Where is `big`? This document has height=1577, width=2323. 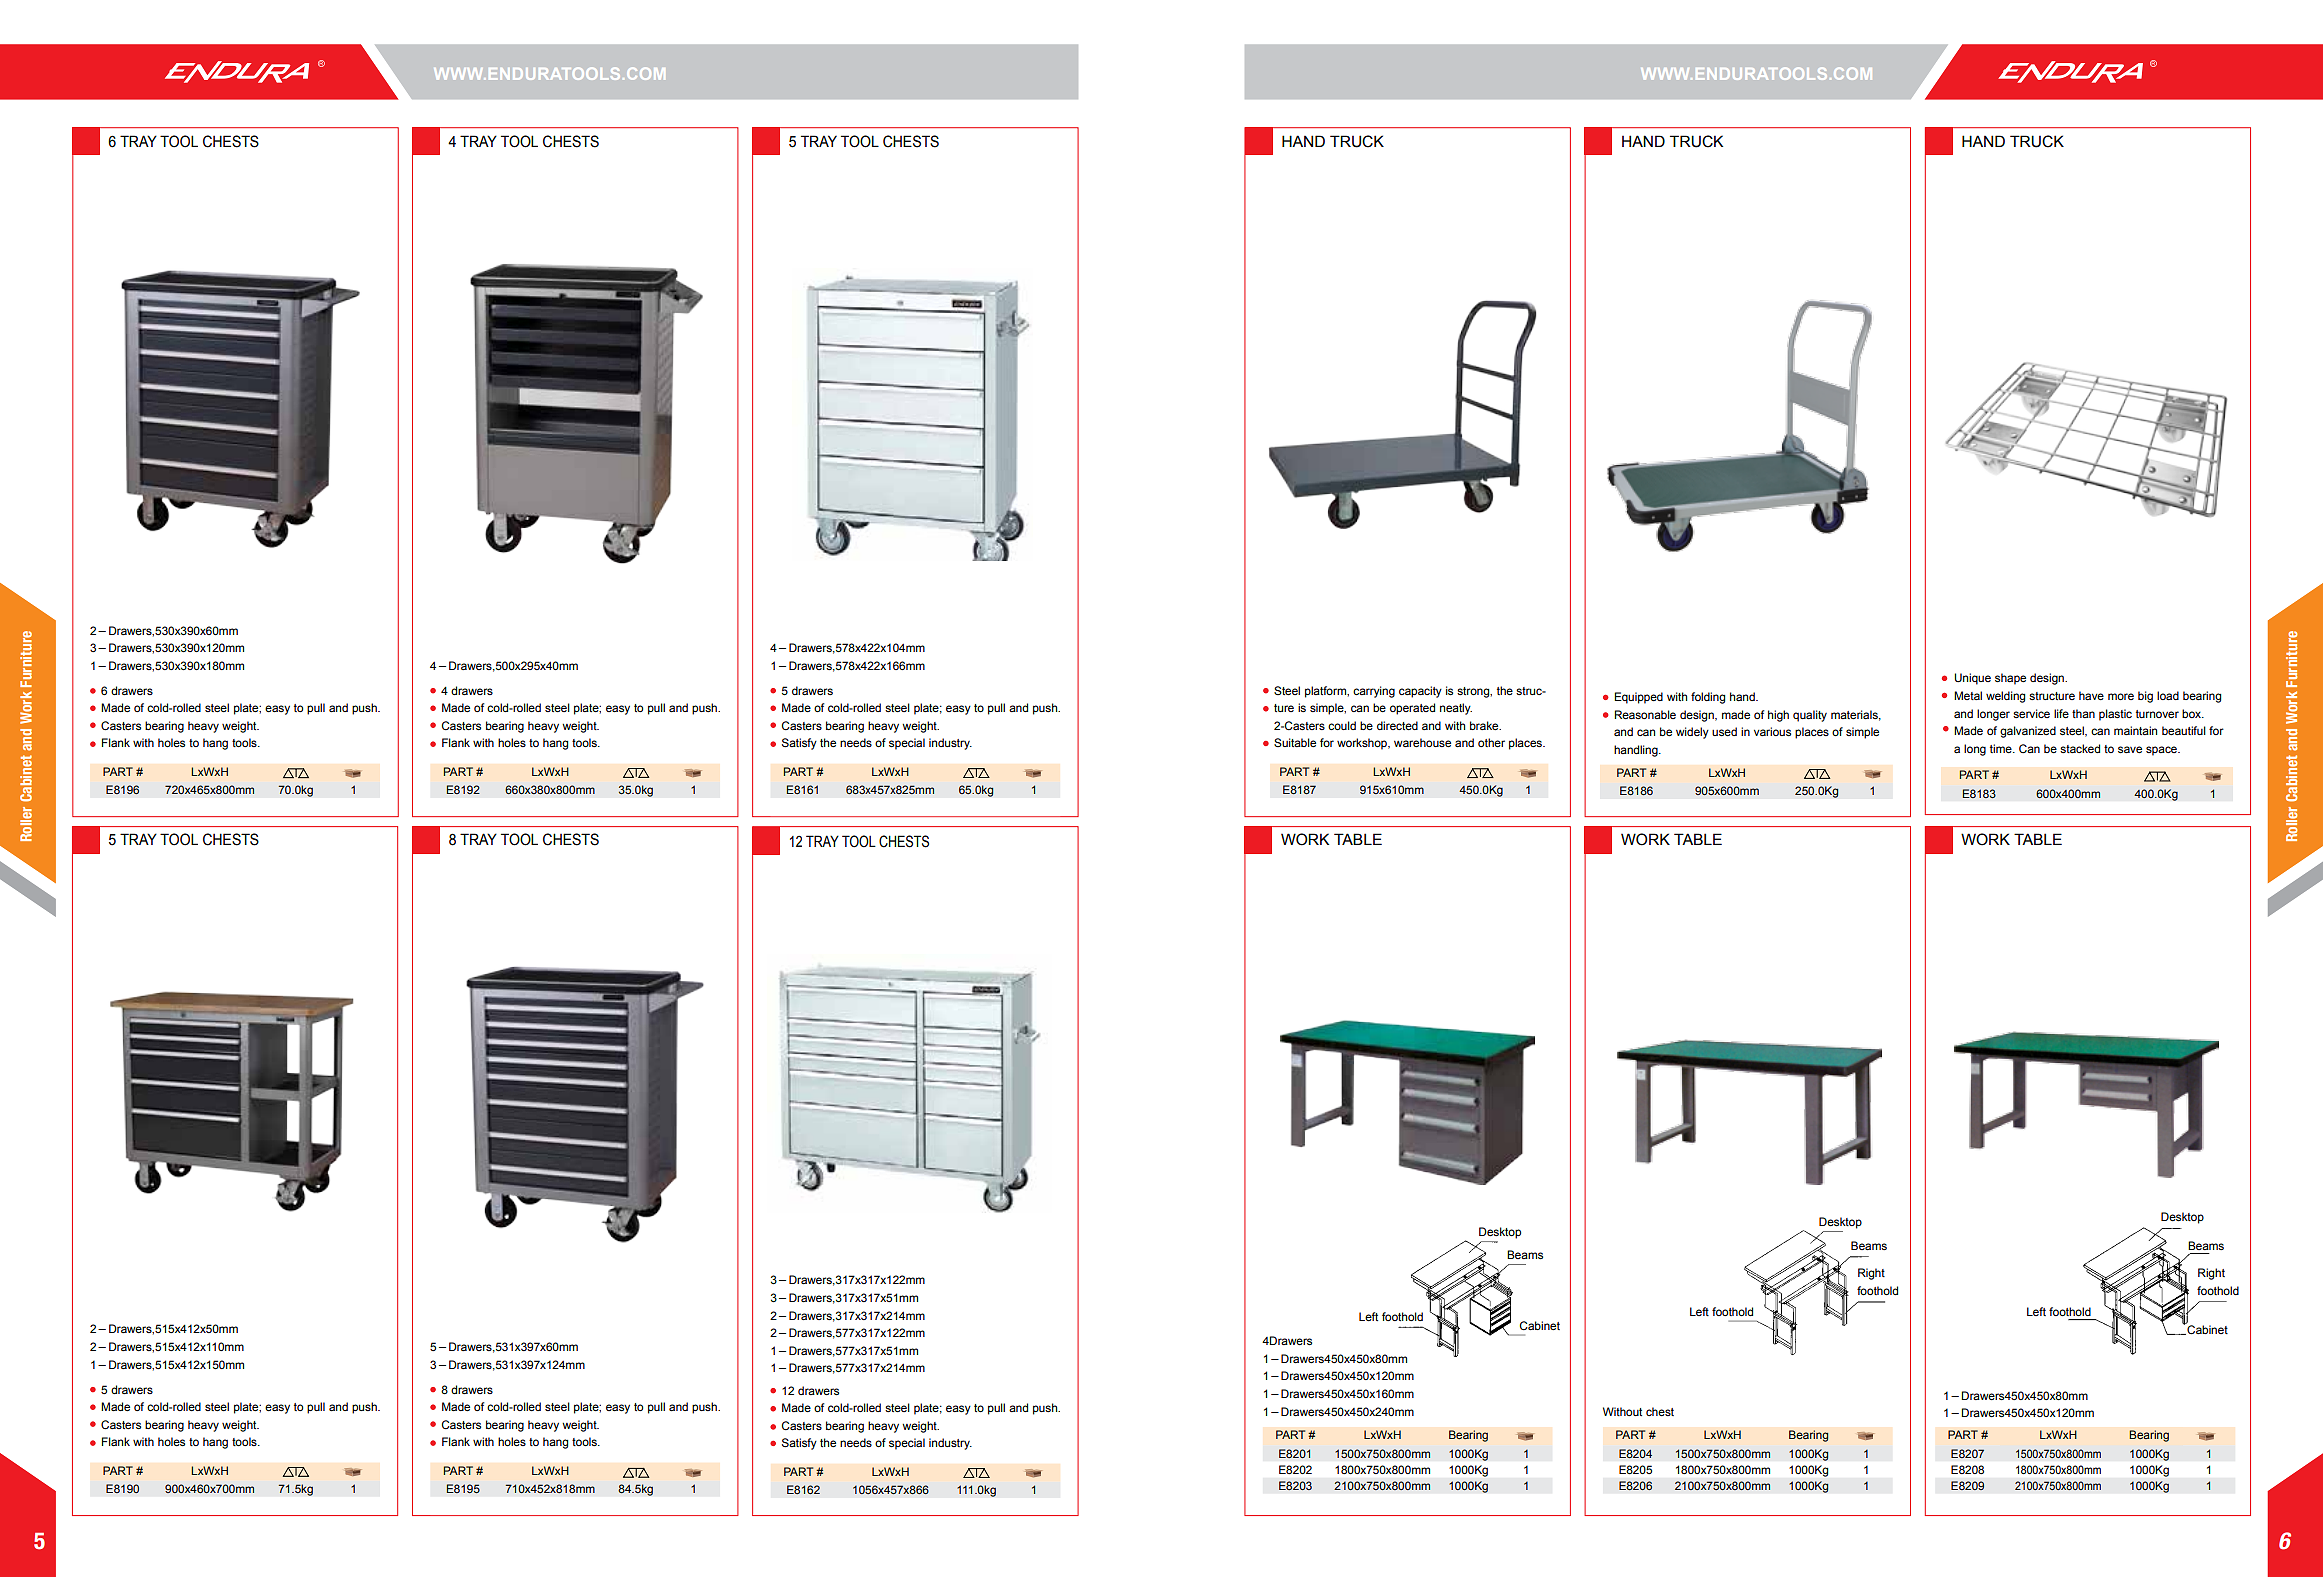 big is located at coordinates (2145, 697).
